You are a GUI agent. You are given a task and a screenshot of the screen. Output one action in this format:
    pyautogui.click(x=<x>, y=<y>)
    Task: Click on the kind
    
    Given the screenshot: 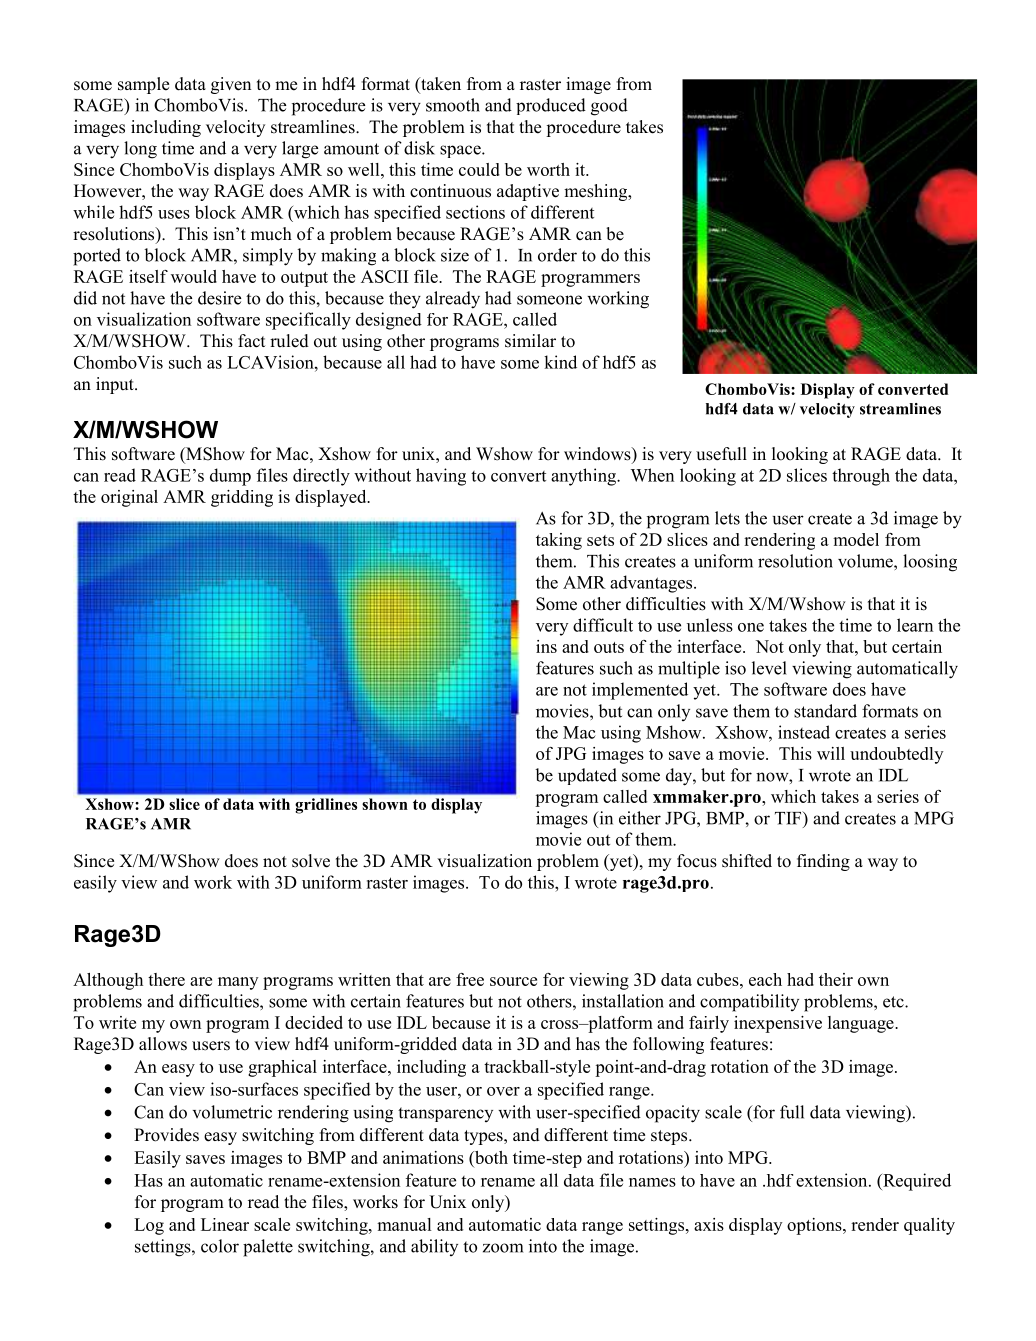 What is the action you would take?
    pyautogui.click(x=560, y=362)
